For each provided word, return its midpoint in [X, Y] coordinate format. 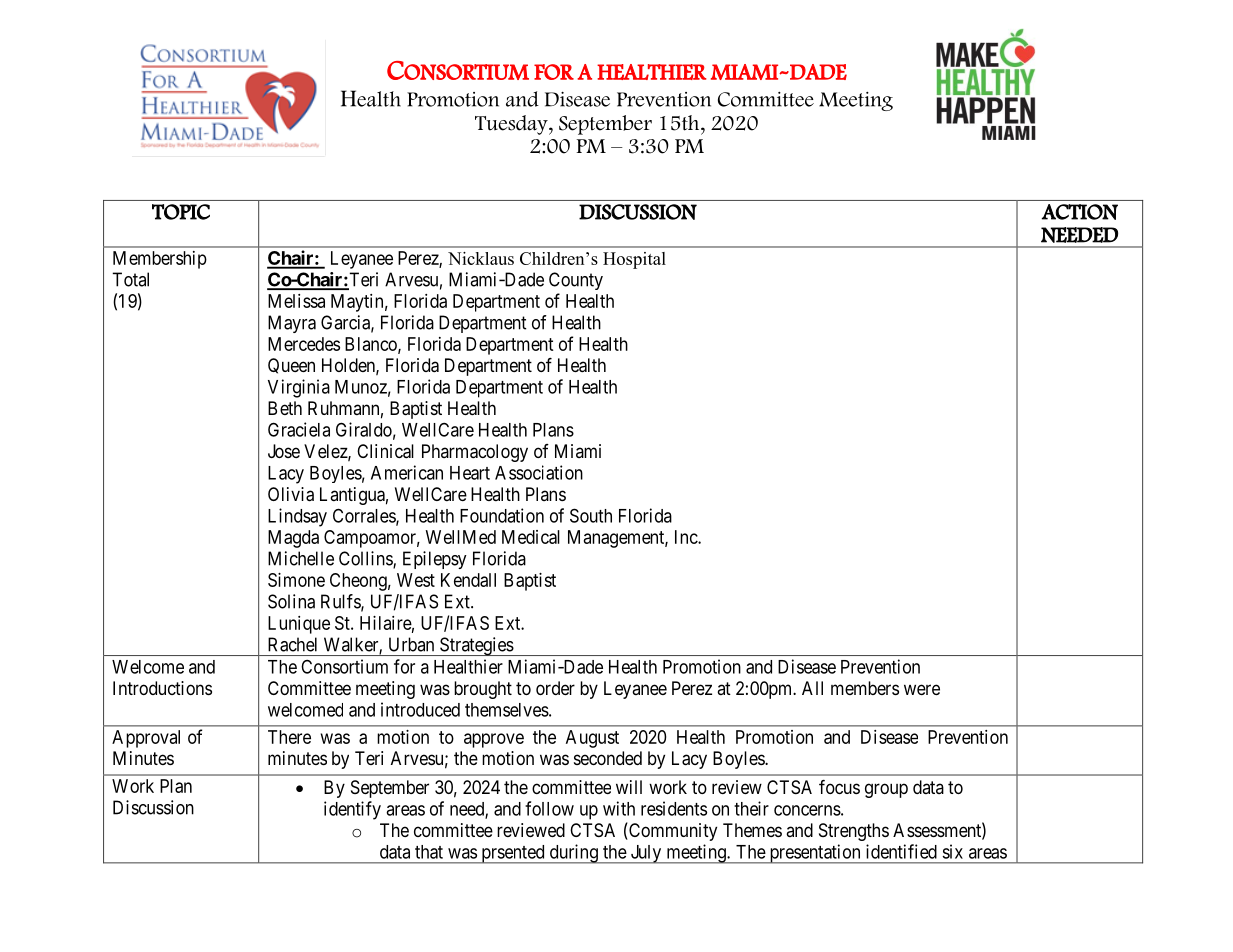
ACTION [1080, 212]
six [952, 851]
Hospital [634, 260]
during [573, 854]
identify [352, 810]
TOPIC [181, 212]
